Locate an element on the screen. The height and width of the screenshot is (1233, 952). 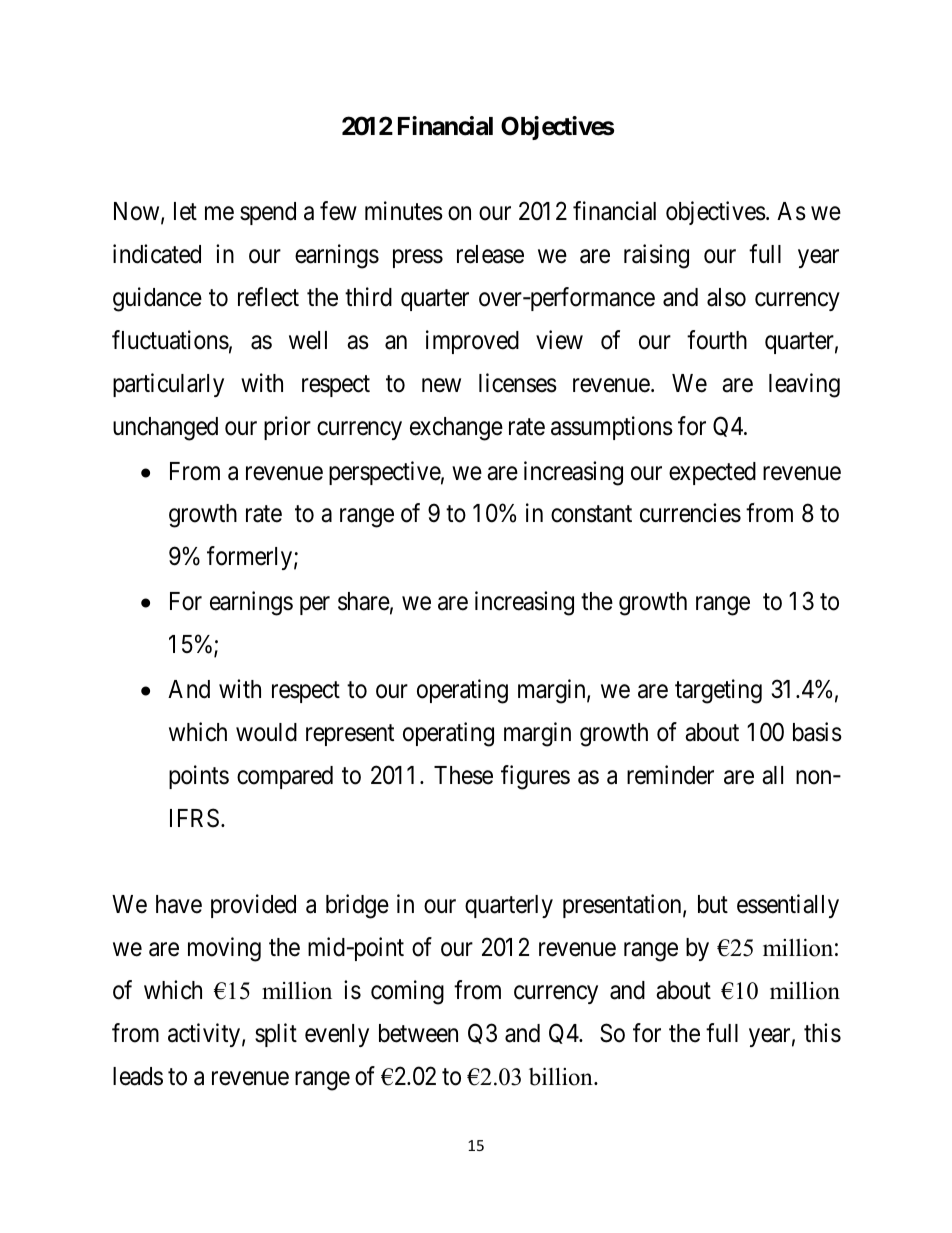
this is located at coordinates (822, 1033).
